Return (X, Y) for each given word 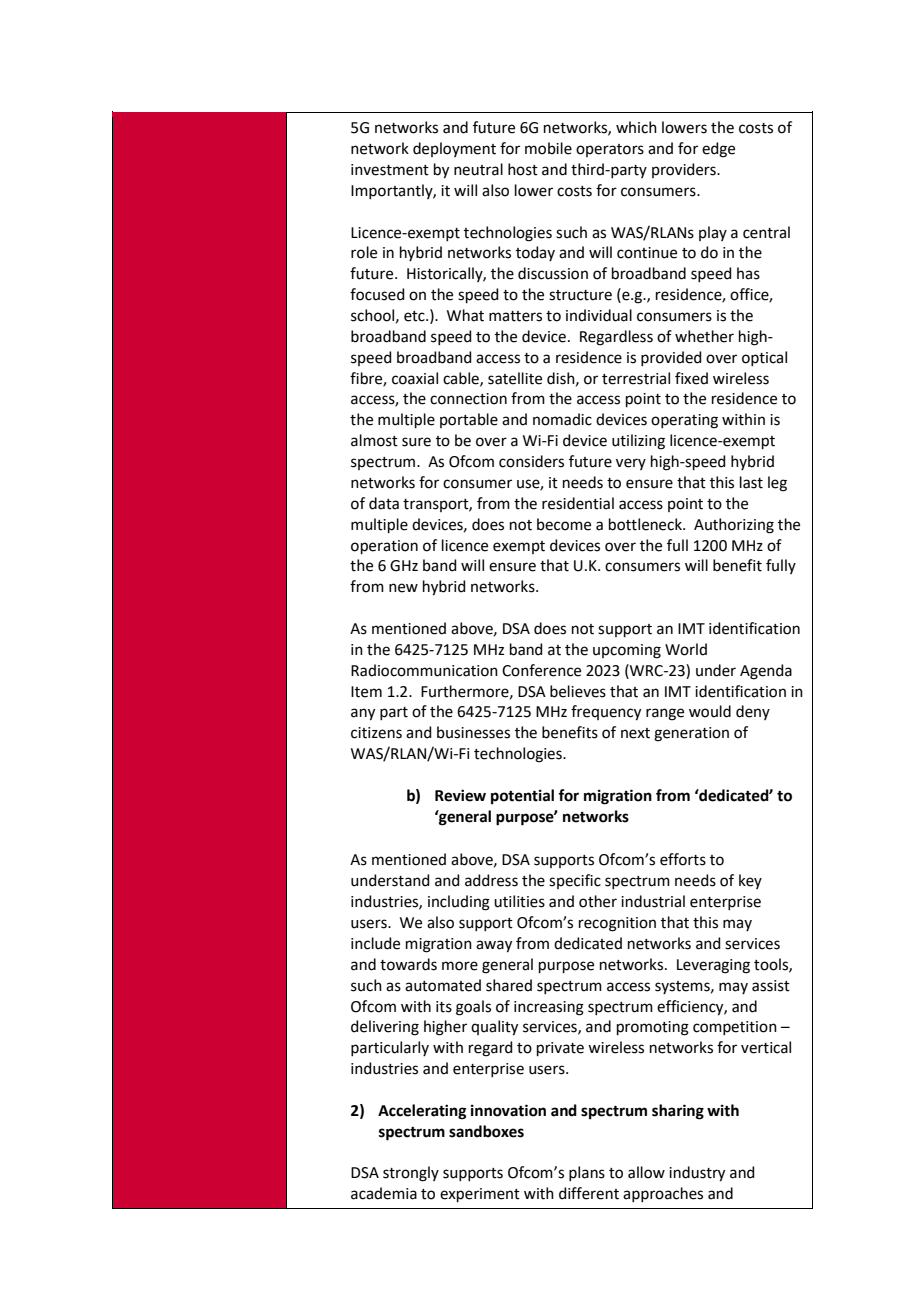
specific (575, 881)
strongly (411, 1174)
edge (718, 150)
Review (460, 795)
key (750, 881)
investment (390, 170)
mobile (548, 148)
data (384, 503)
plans (587, 1173)
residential (578, 503)
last (751, 482)
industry (697, 1174)
